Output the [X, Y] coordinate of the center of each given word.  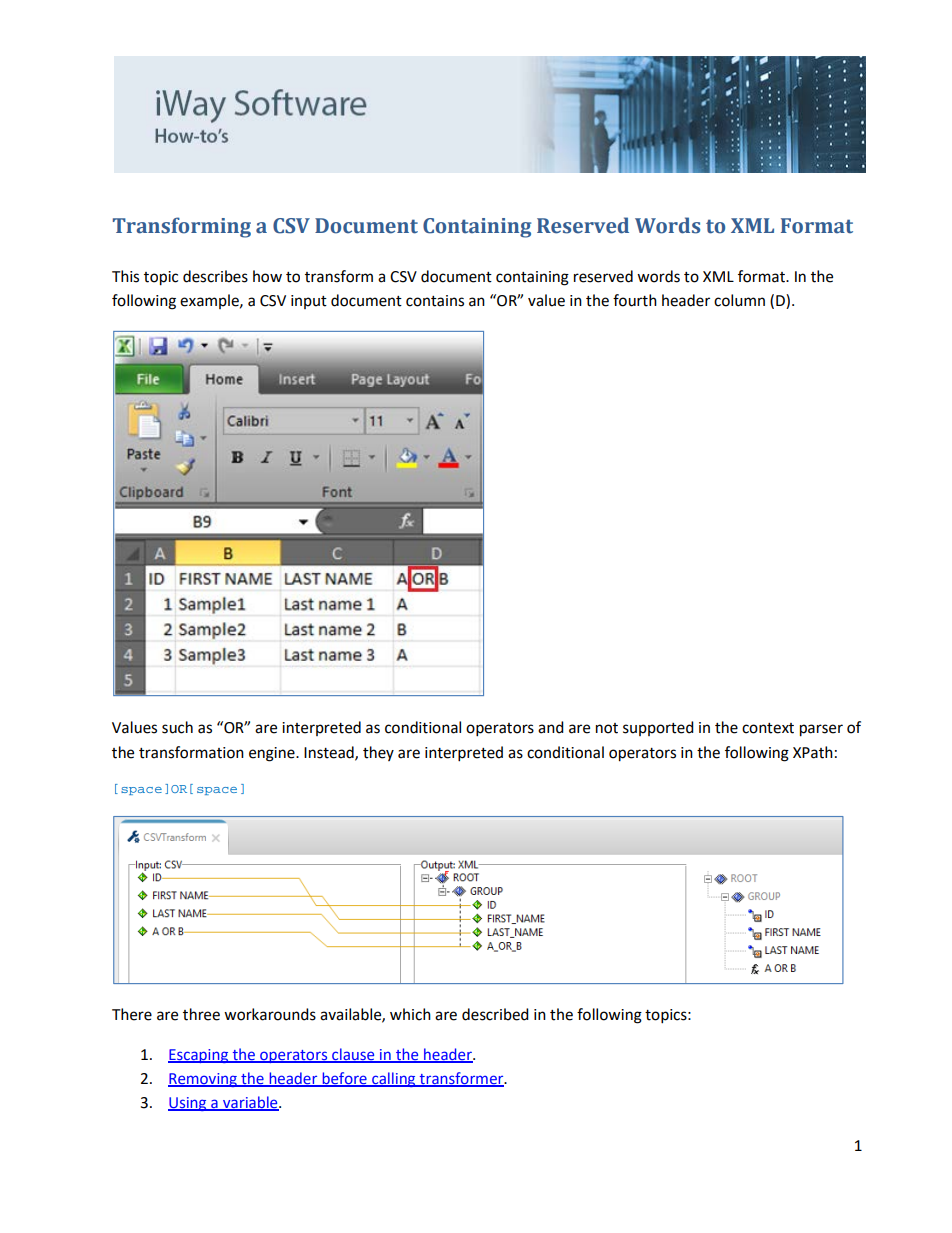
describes [215, 276]
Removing [203, 1080]
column [739, 300]
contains [435, 301]
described [495, 1014]
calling [394, 1079]
